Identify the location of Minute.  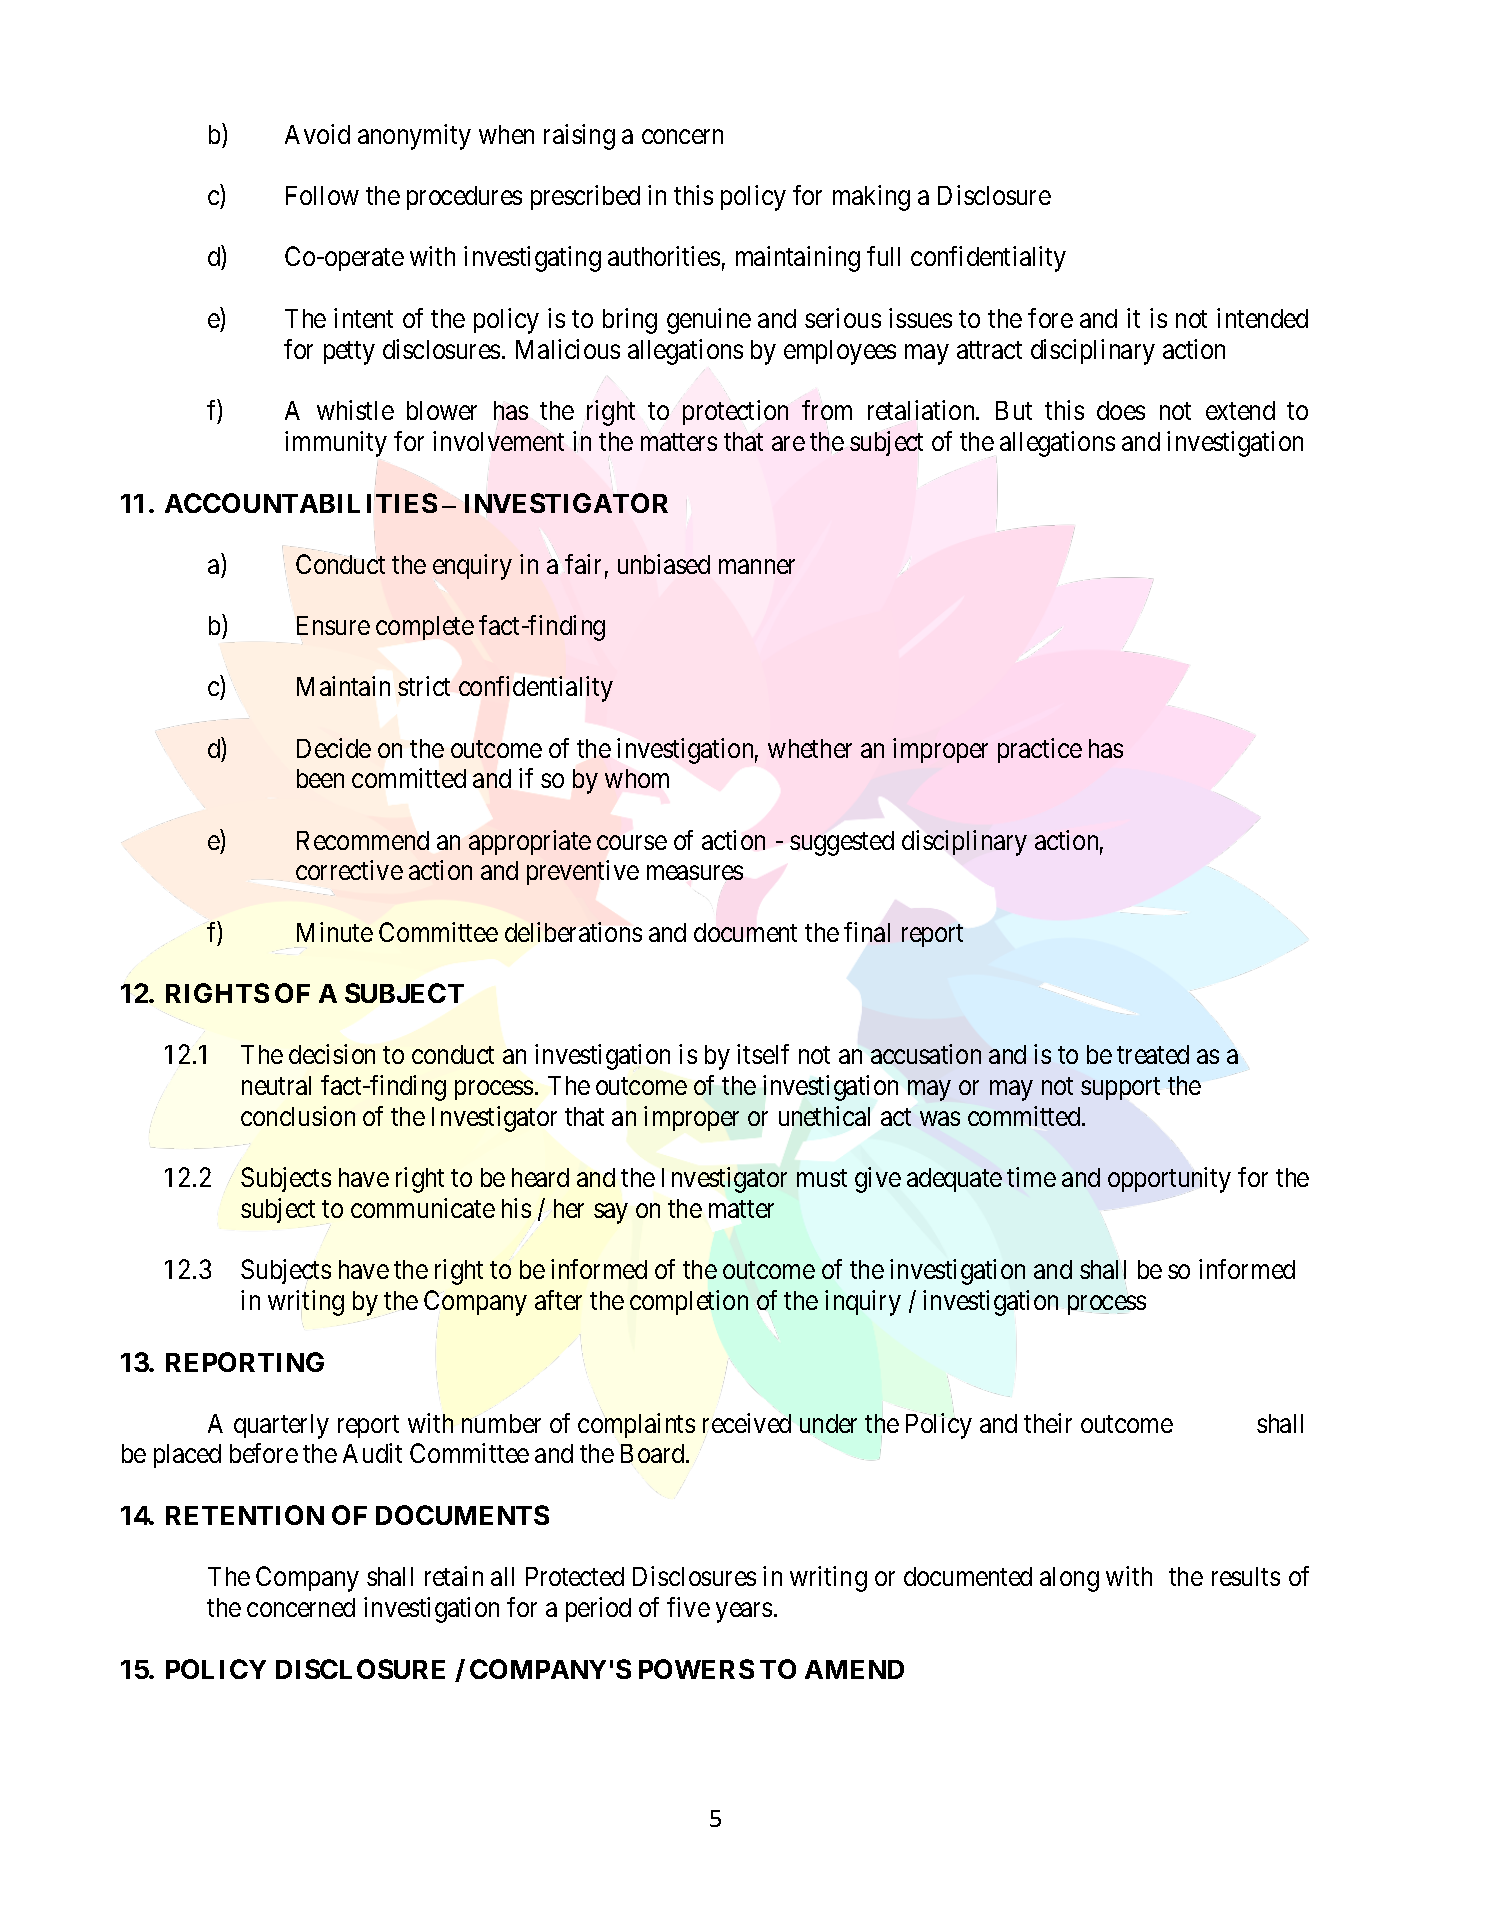
(335, 932).
